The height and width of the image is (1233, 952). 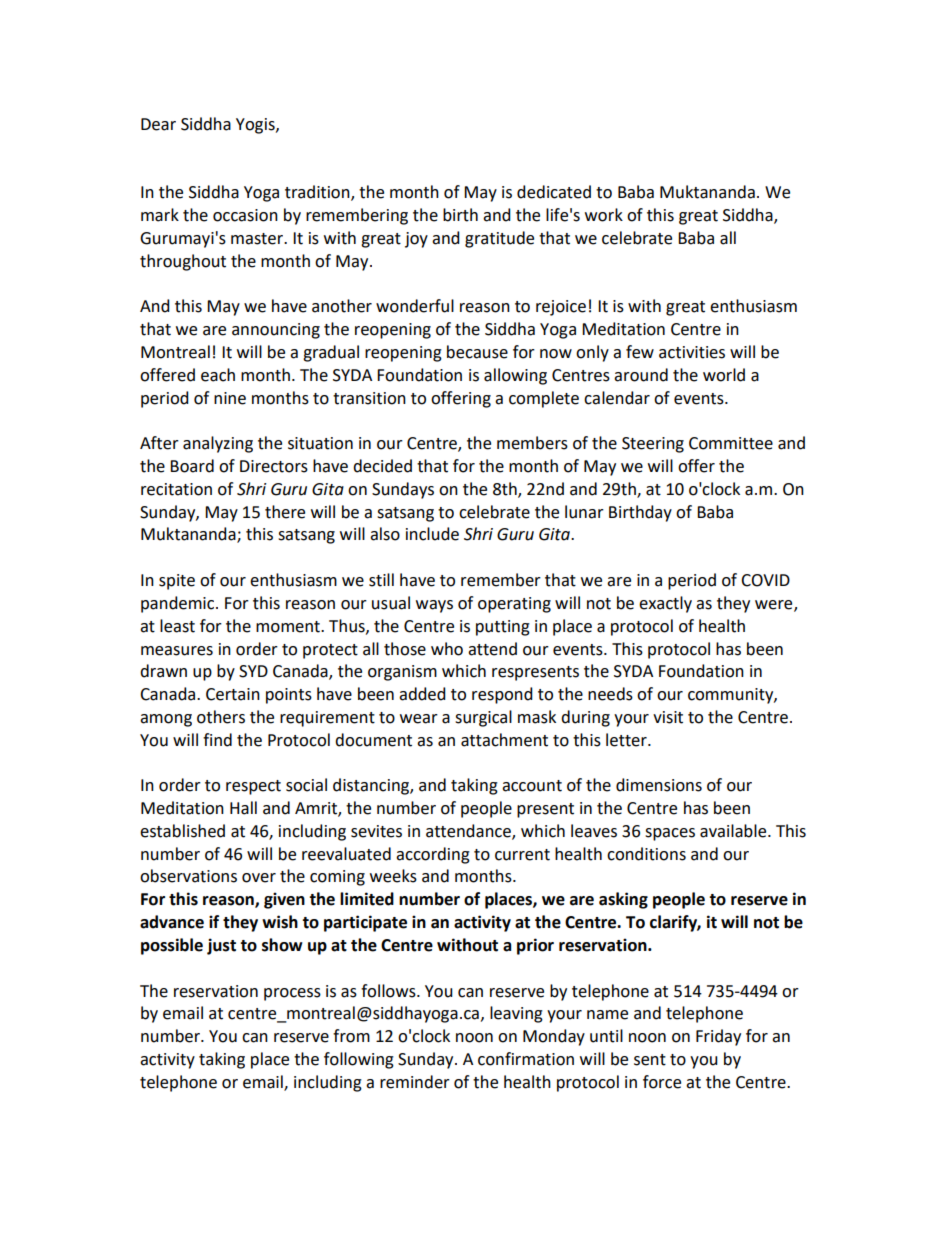 I want to click on attachment, so click(x=504, y=740).
